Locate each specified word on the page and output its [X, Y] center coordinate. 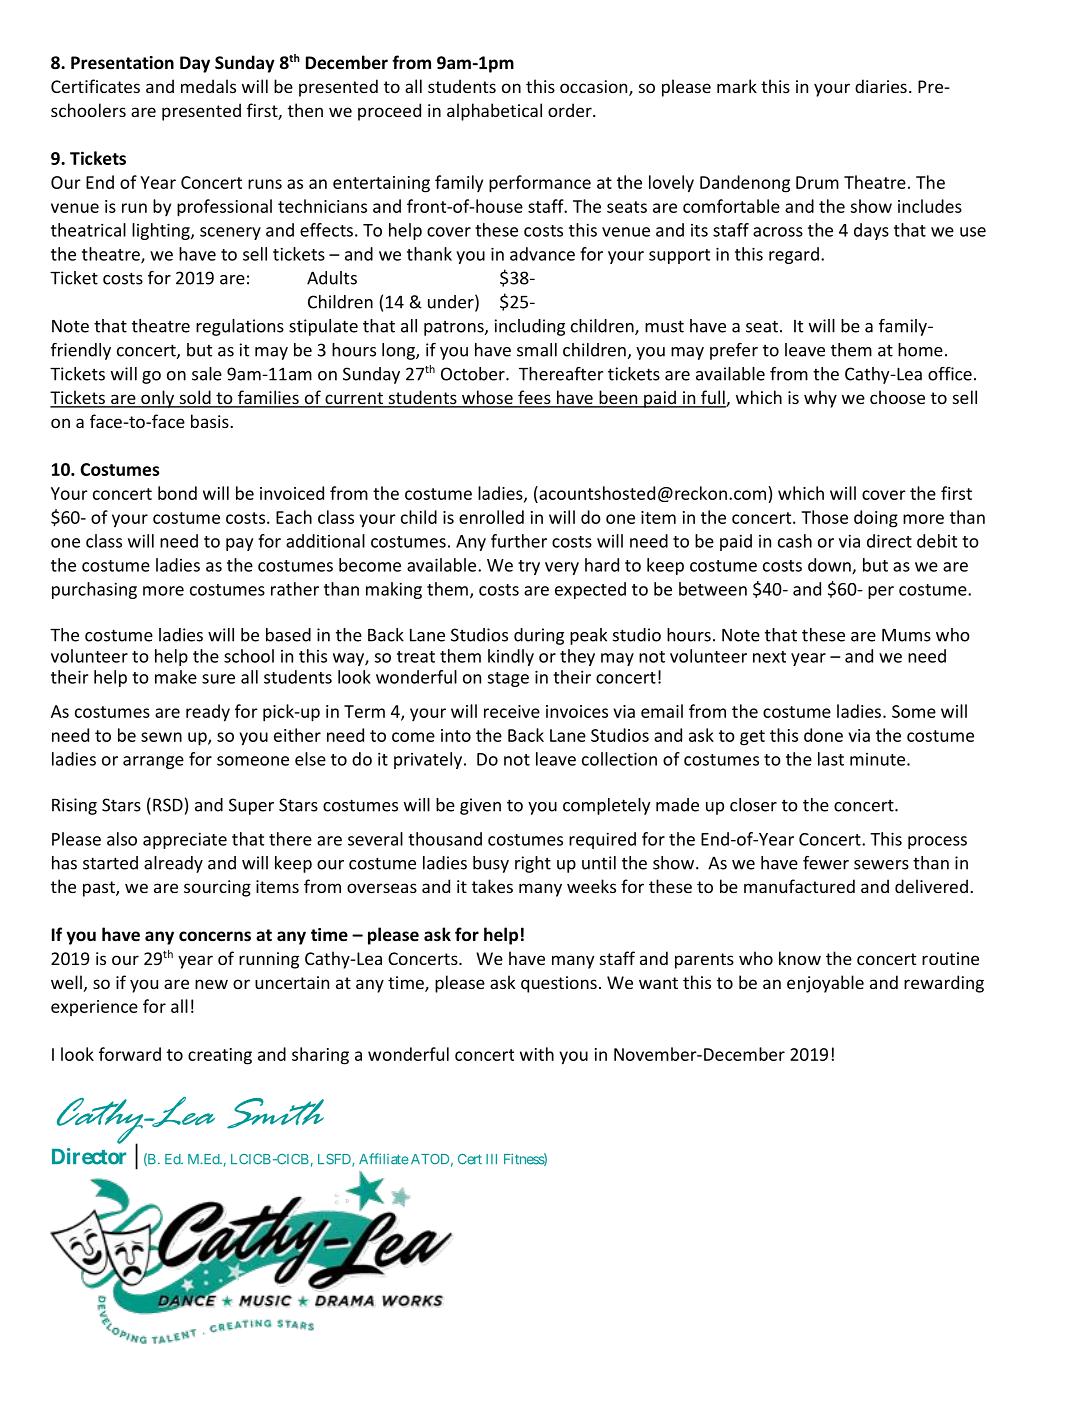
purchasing [94, 590]
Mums [906, 635]
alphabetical [494, 112]
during [539, 636]
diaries [881, 86]
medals [208, 86]
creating [220, 1056]
